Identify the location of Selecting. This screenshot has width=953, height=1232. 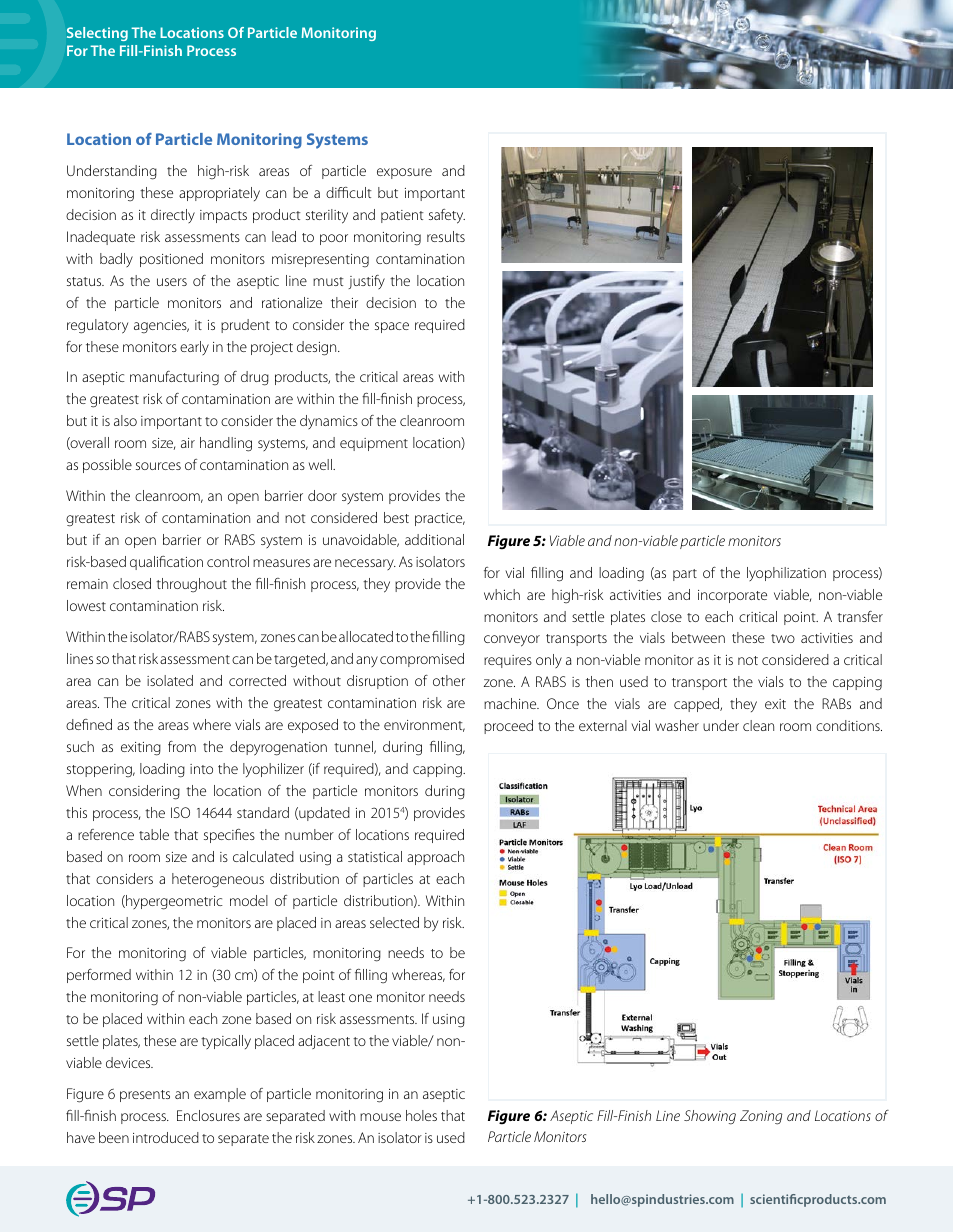
(97, 34).
